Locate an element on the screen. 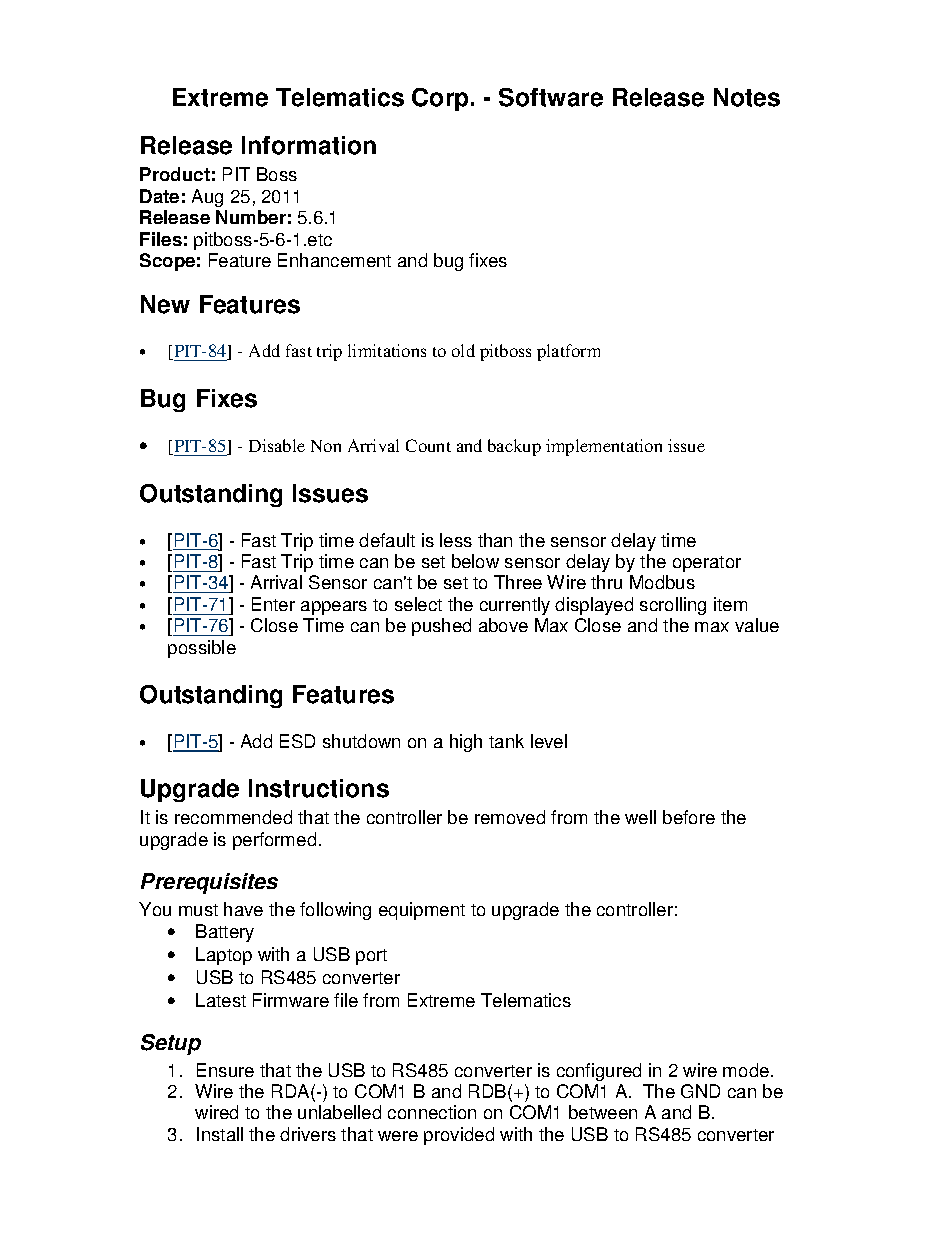 This screenshot has height=1233, width=952. GND is located at coordinates (700, 1091).
